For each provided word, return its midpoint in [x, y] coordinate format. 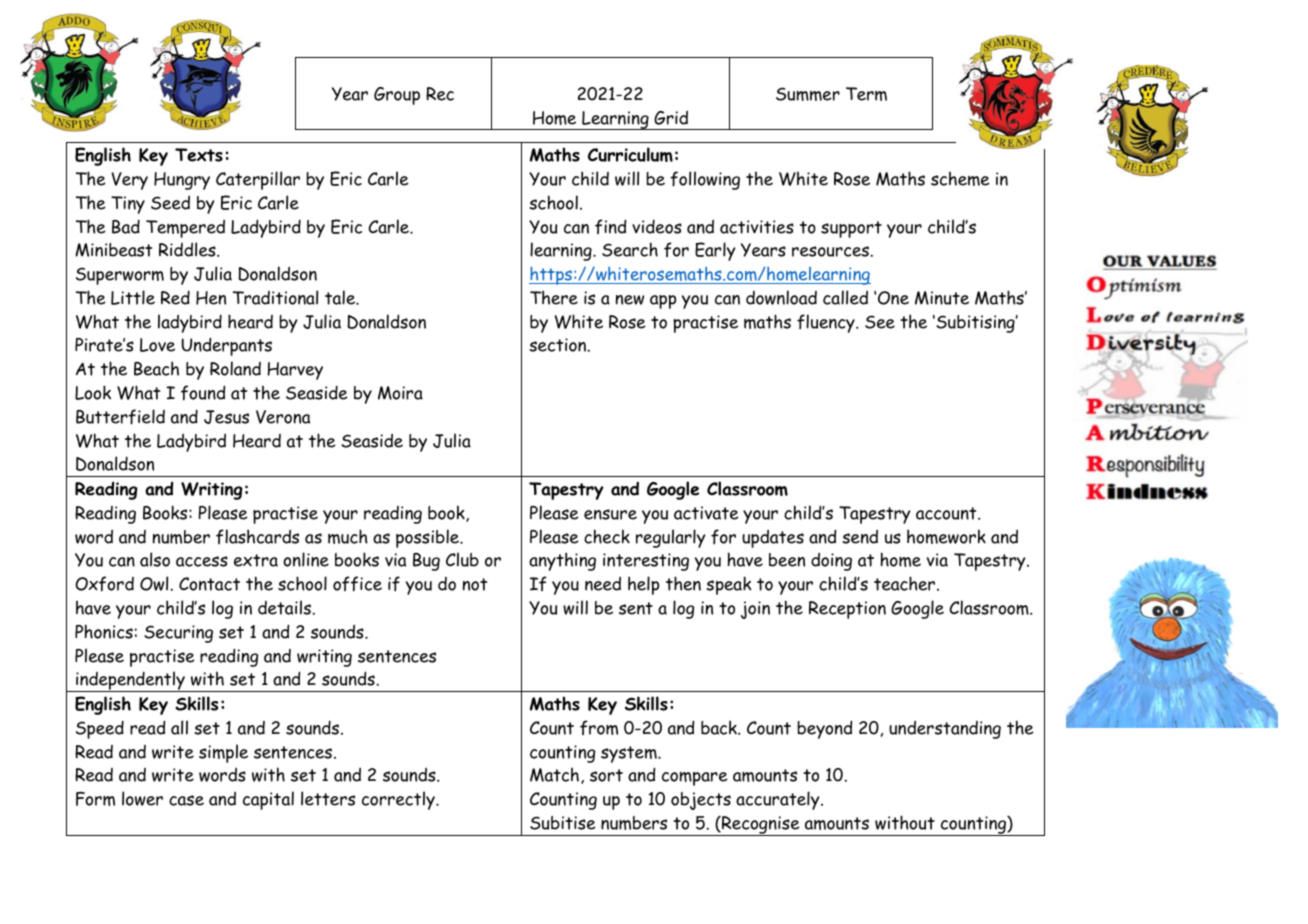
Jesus [226, 417]
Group [397, 96]
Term [866, 94]
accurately [779, 800]
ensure [610, 514]
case [186, 800]
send [860, 536]
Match [554, 774]
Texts [199, 155]
